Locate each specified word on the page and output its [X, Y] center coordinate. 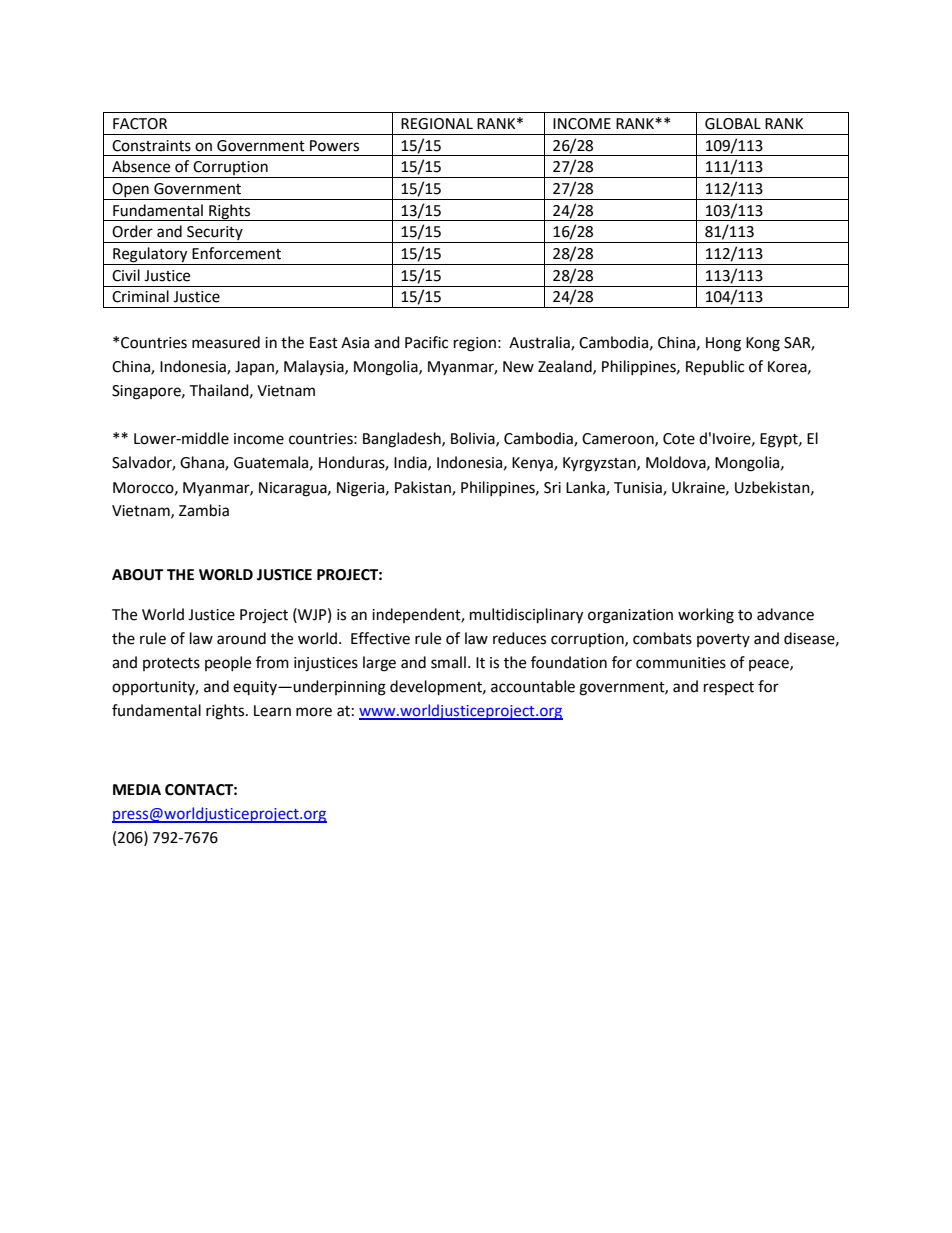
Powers [334, 146]
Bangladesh [403, 440]
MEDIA [137, 789]
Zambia [204, 510]
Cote [679, 439]
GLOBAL [733, 124]
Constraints [151, 146]
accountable [533, 686]
